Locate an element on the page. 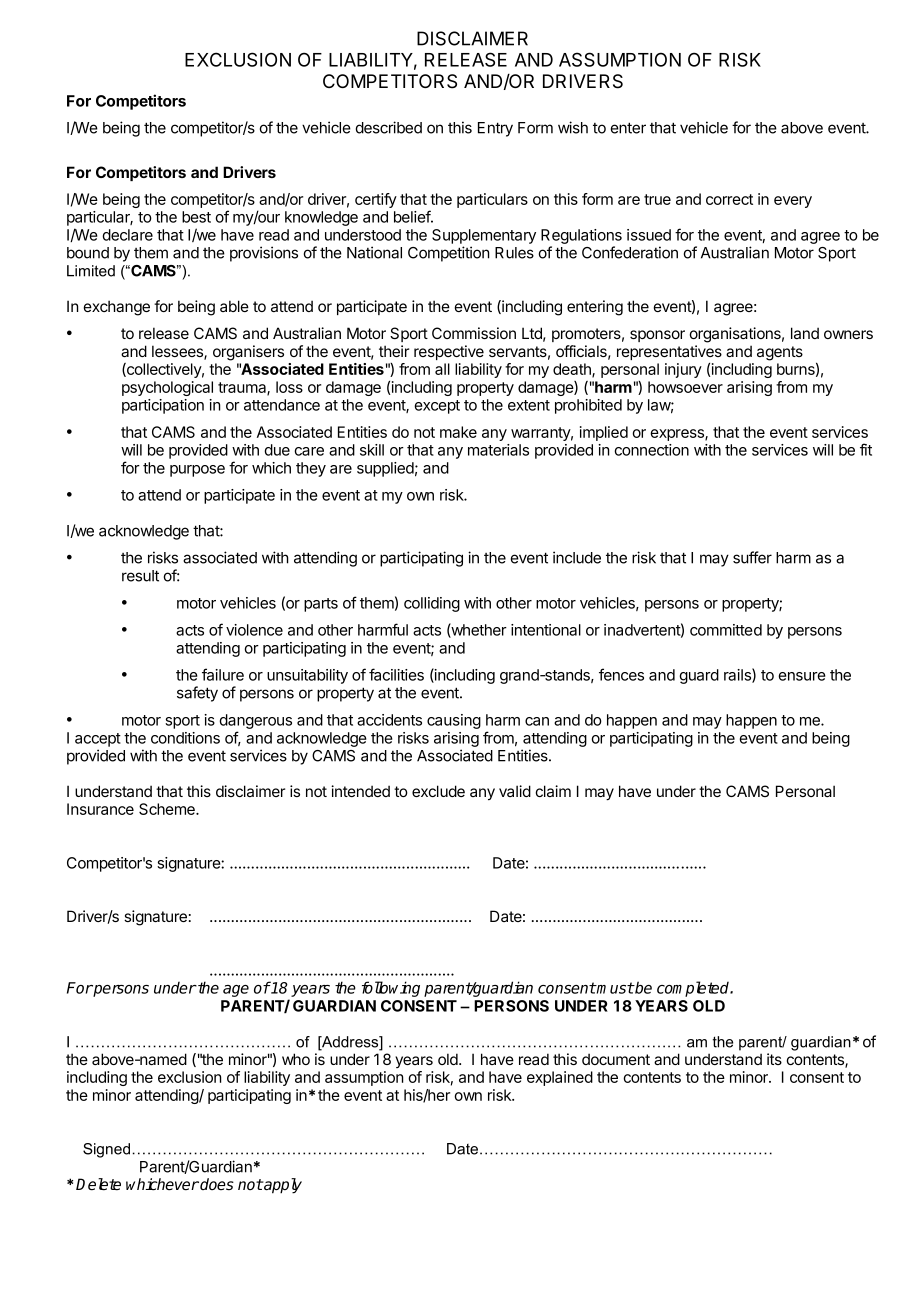  does is located at coordinates (216, 1184).
